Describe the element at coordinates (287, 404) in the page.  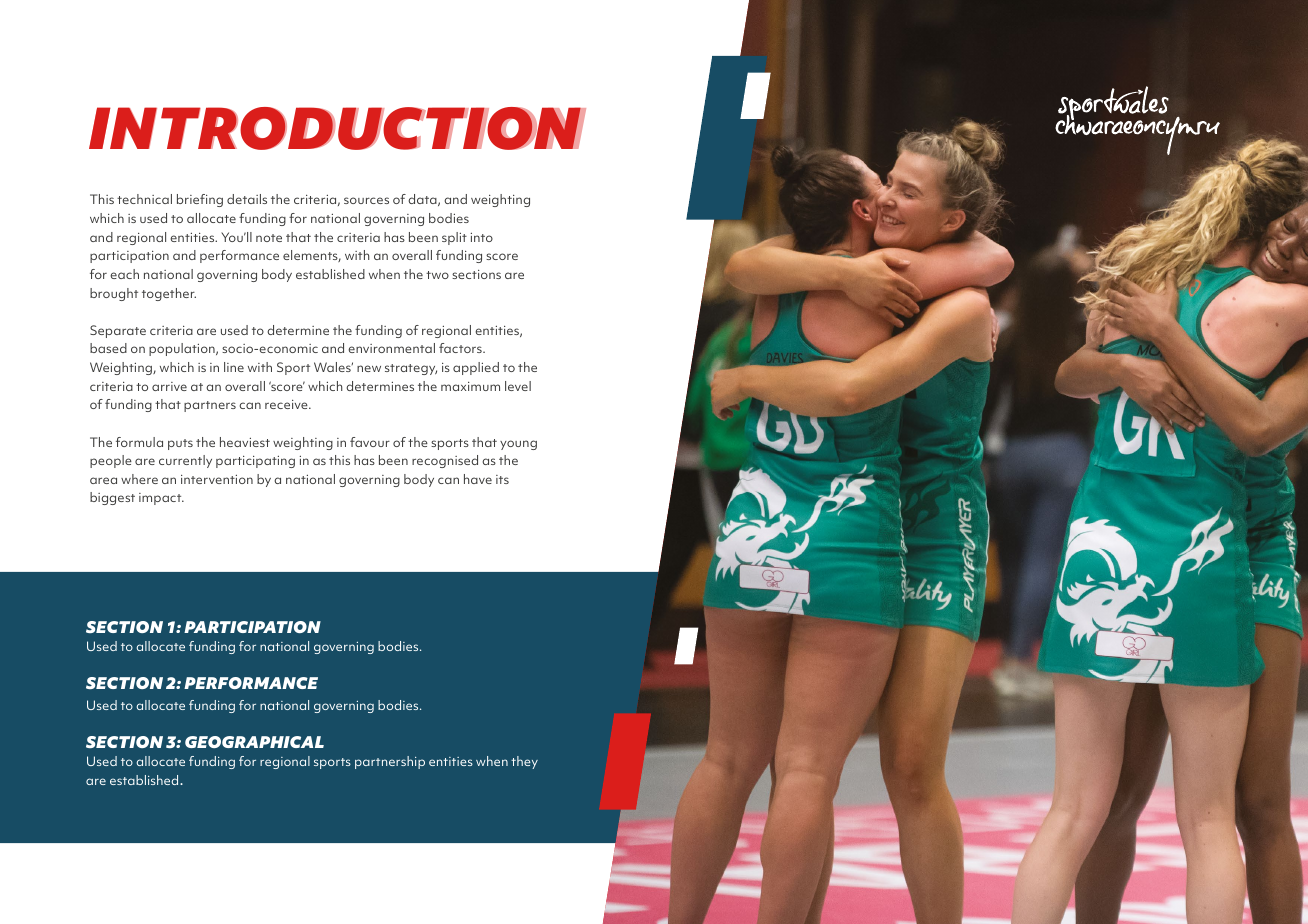
I see `receive` at that location.
